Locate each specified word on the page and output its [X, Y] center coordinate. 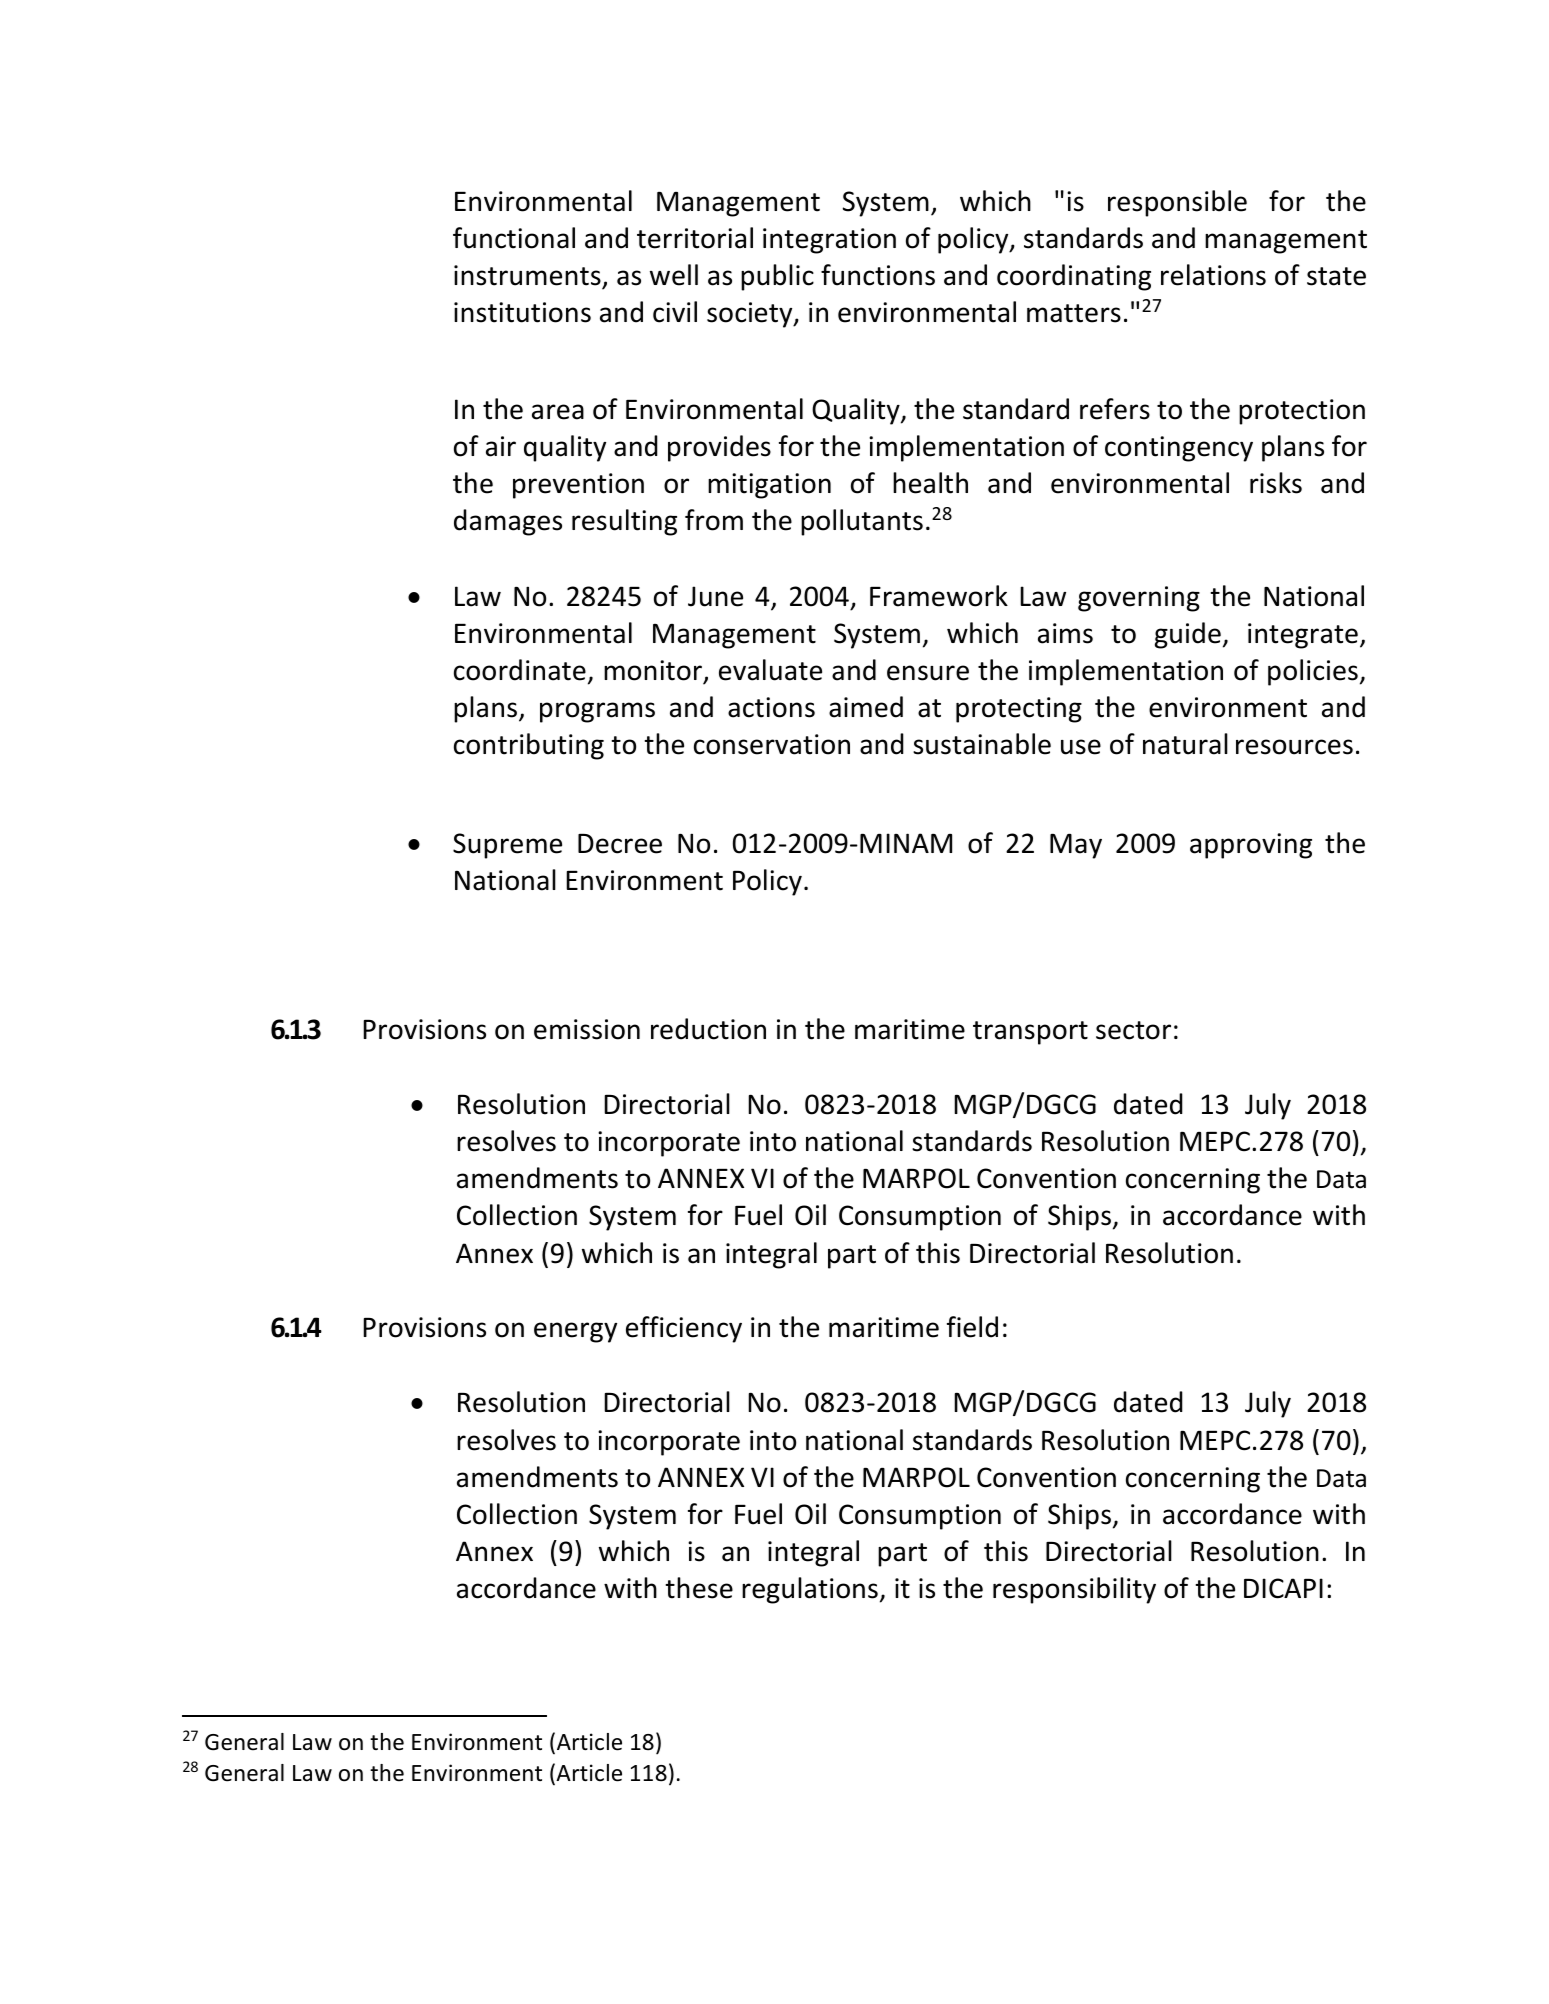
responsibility [1074, 1590]
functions [878, 275]
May [1076, 846]
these [699, 1588]
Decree [620, 844]
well [674, 275]
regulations [810, 1590]
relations [1213, 275]
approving [1251, 846]
